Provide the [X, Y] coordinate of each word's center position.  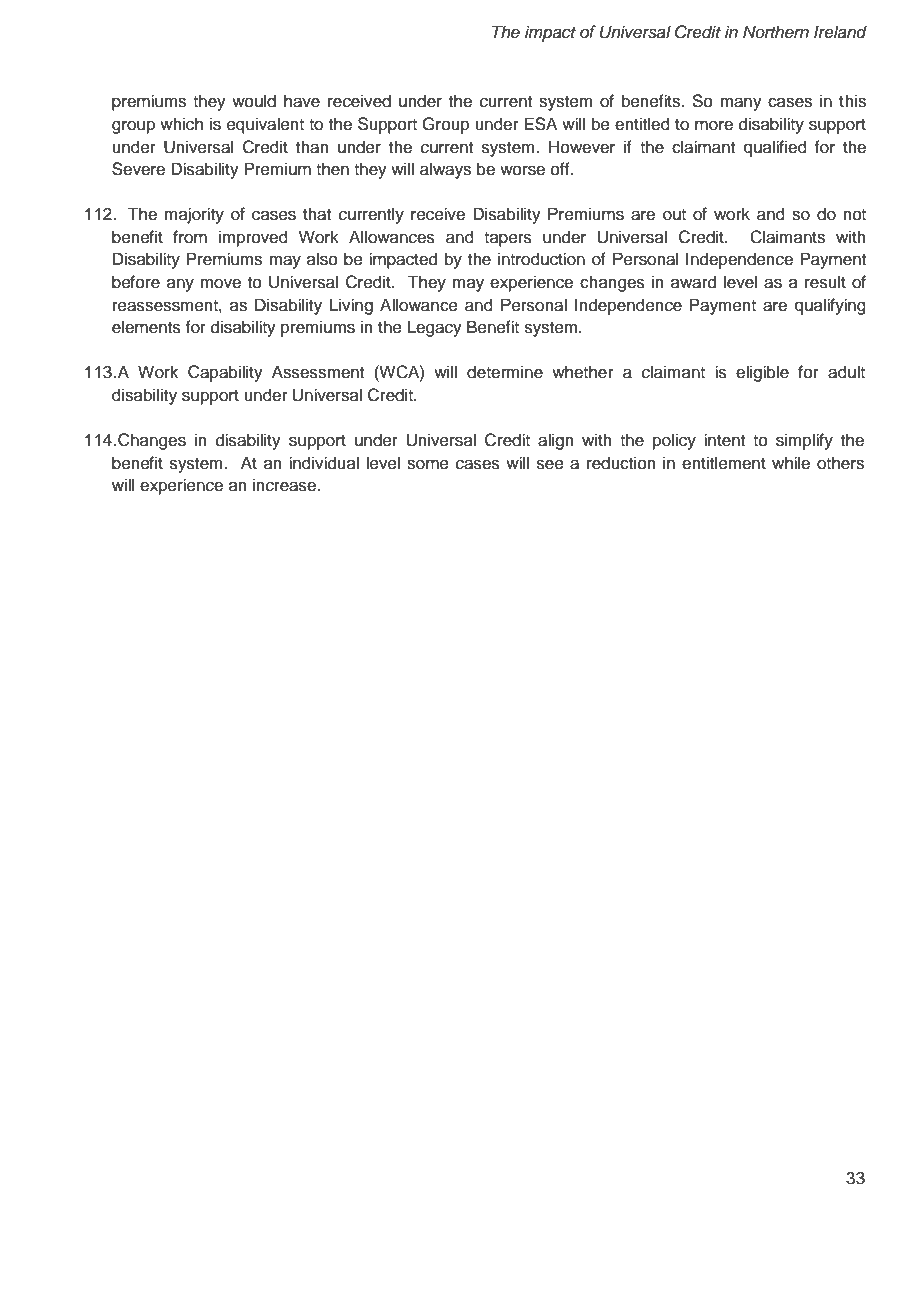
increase [285, 485]
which [181, 124]
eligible [762, 373]
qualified [775, 148]
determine [505, 372]
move [220, 283]
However [582, 147]
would [254, 101]
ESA [540, 124]
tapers [508, 239]
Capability [225, 373]
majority [194, 215]
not [854, 215]
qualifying [830, 306]
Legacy [435, 328]
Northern [776, 32]
